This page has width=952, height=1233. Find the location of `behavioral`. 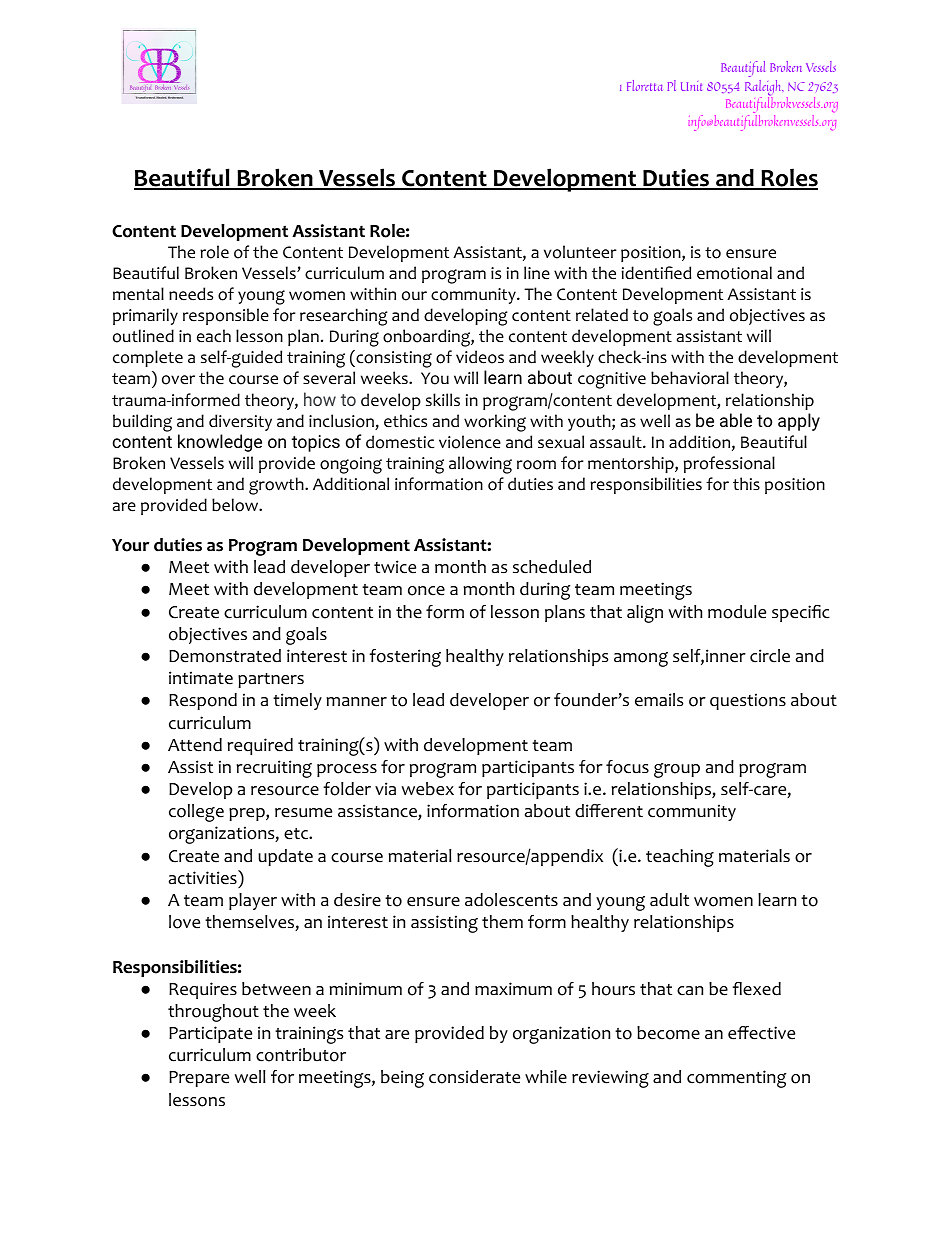

behavioral is located at coordinates (690, 378).
